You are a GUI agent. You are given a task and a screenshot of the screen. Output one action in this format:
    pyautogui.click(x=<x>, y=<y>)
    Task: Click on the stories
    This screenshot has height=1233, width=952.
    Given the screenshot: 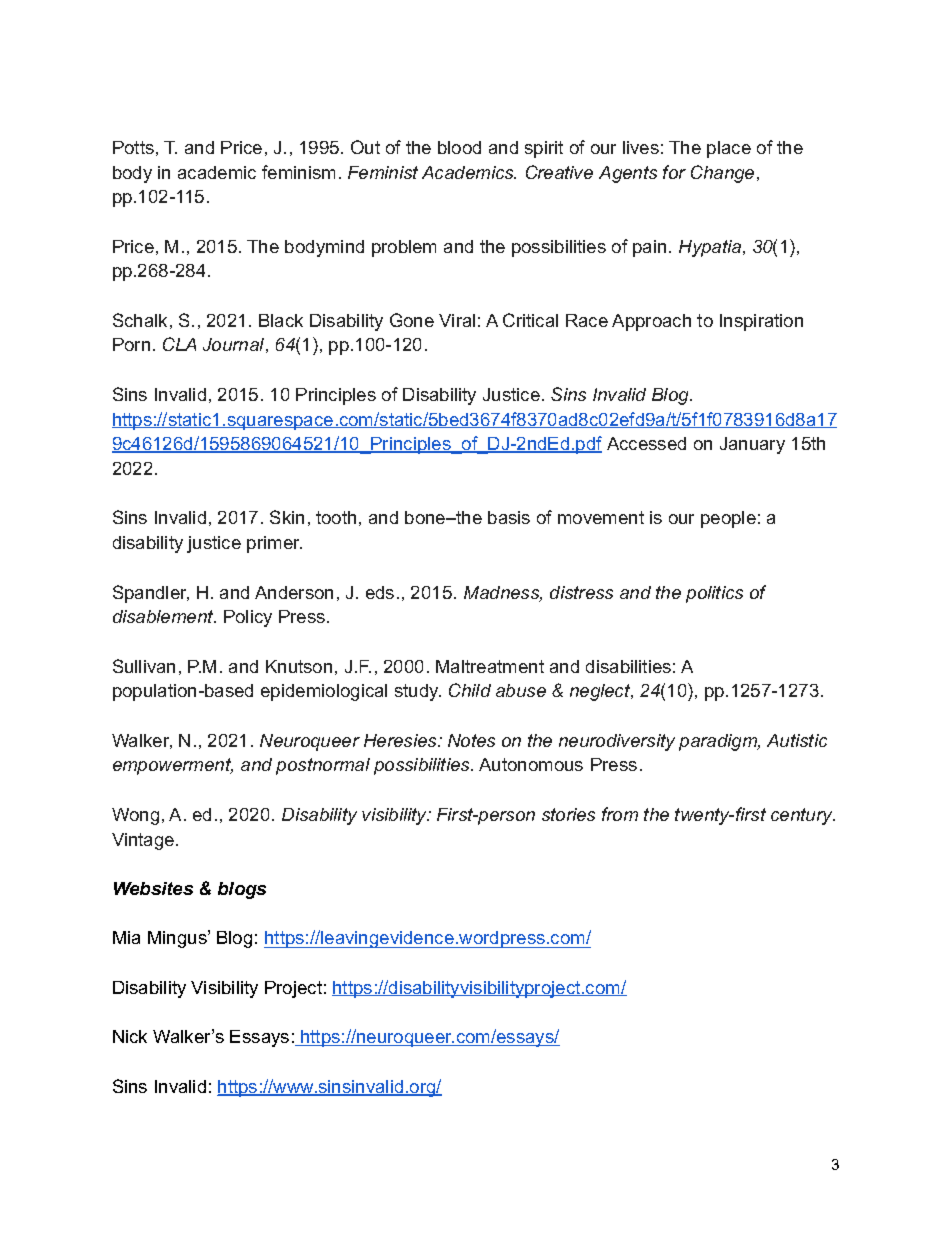 What is the action you would take?
    pyautogui.click(x=568, y=814)
